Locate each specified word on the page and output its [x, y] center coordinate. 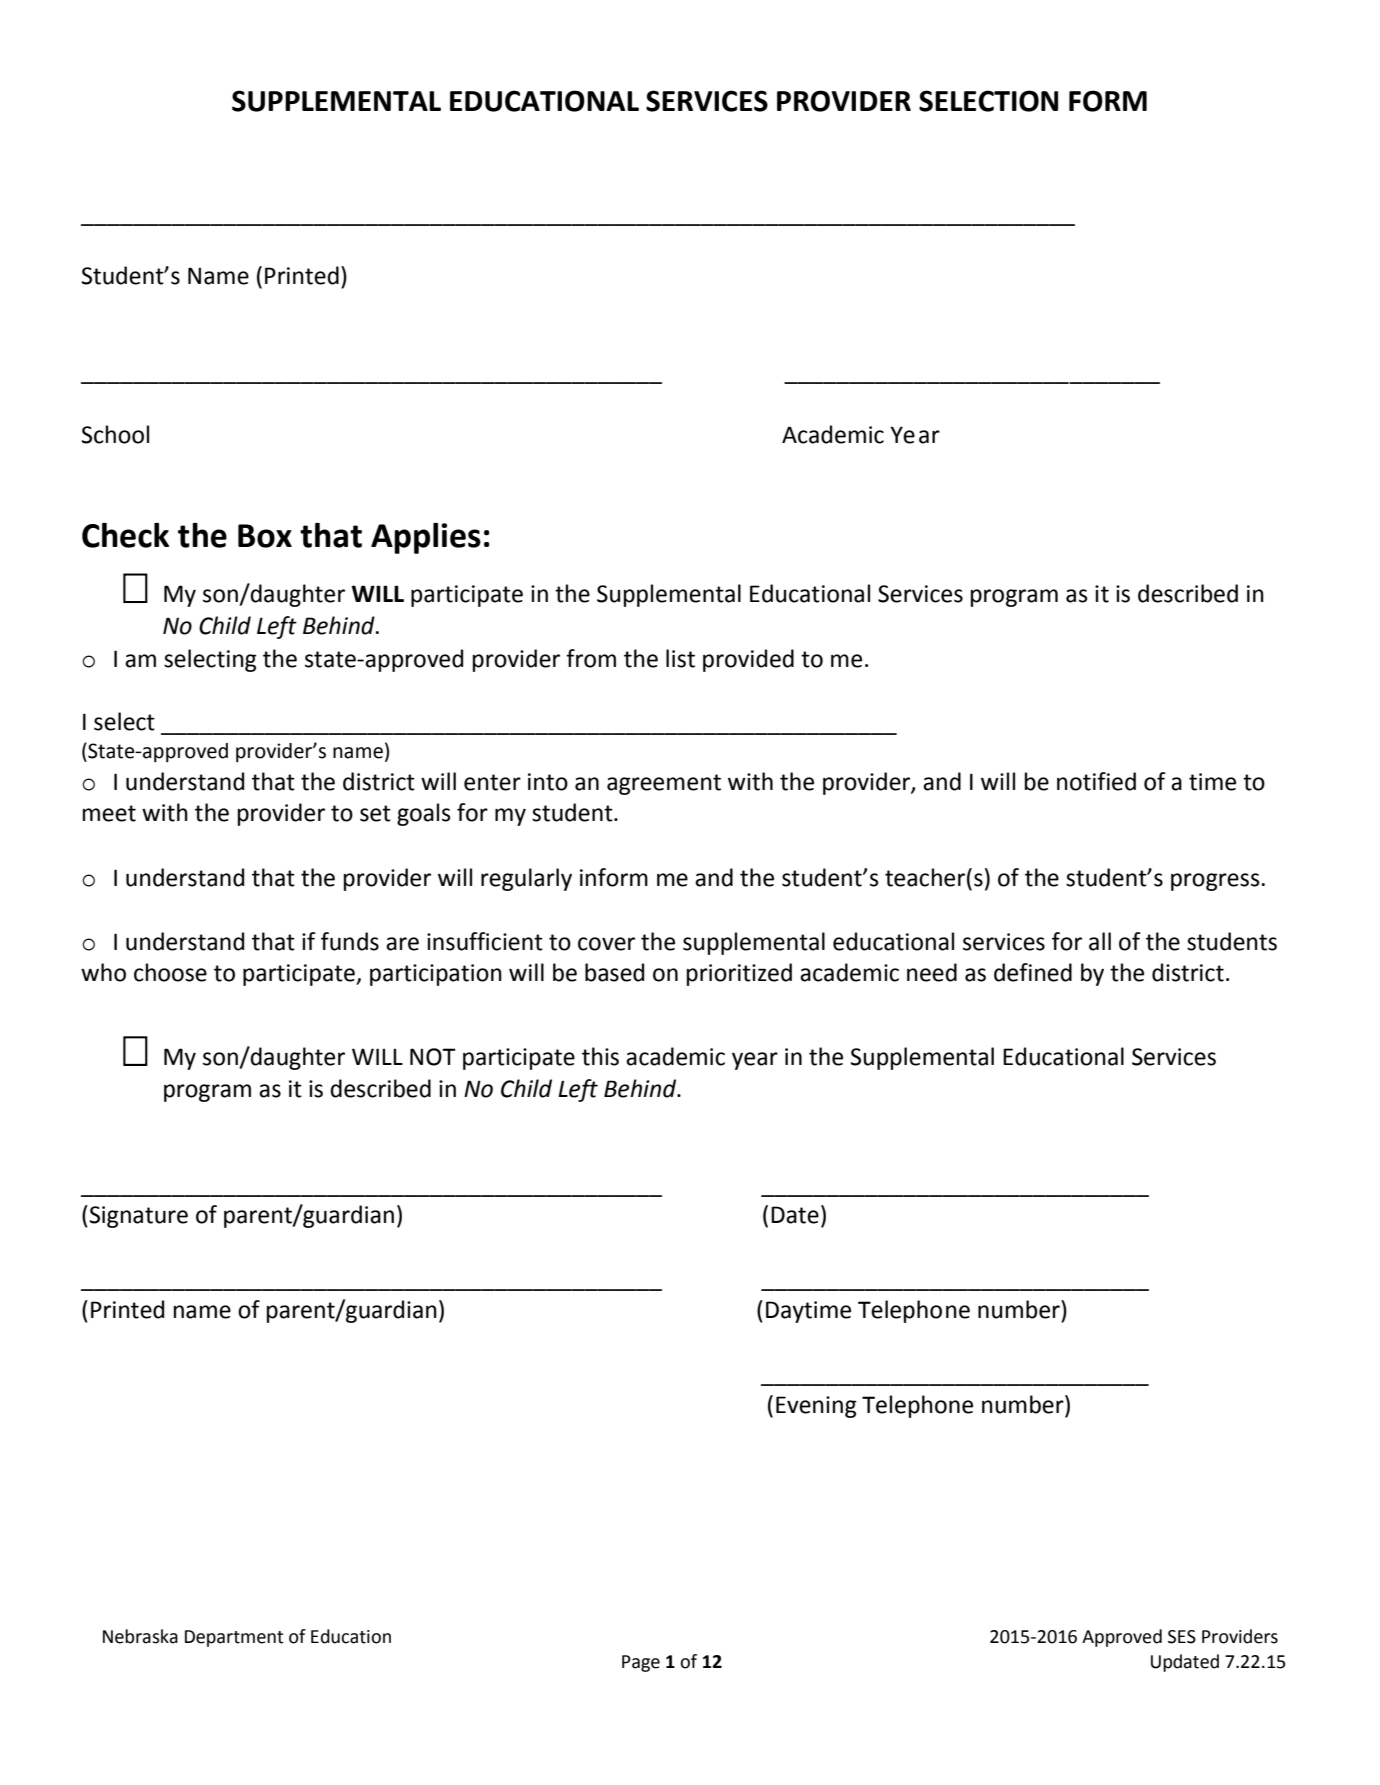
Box [265, 536]
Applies [426, 538]
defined [1033, 972]
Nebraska [140, 1636]
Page [641, 1663]
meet [109, 813]
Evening [816, 1407]
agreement [664, 784]
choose [170, 972]
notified [1096, 781]
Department [234, 1638]
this [600, 1056]
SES [1182, 1637]
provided [748, 660]
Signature [137, 1216]
